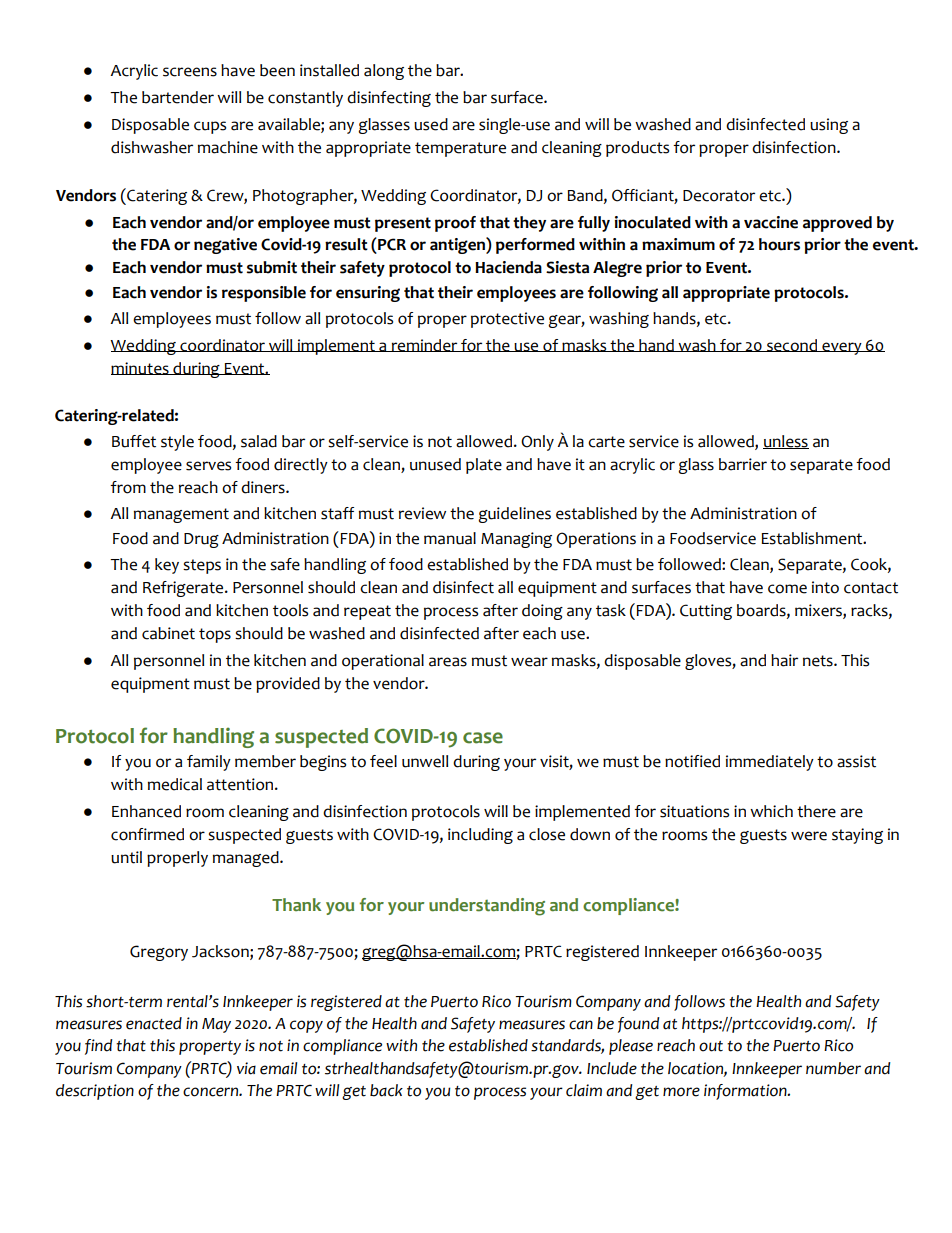  What do you see at coordinates (246, 1068) in the document?
I see `via` at bounding box center [246, 1068].
